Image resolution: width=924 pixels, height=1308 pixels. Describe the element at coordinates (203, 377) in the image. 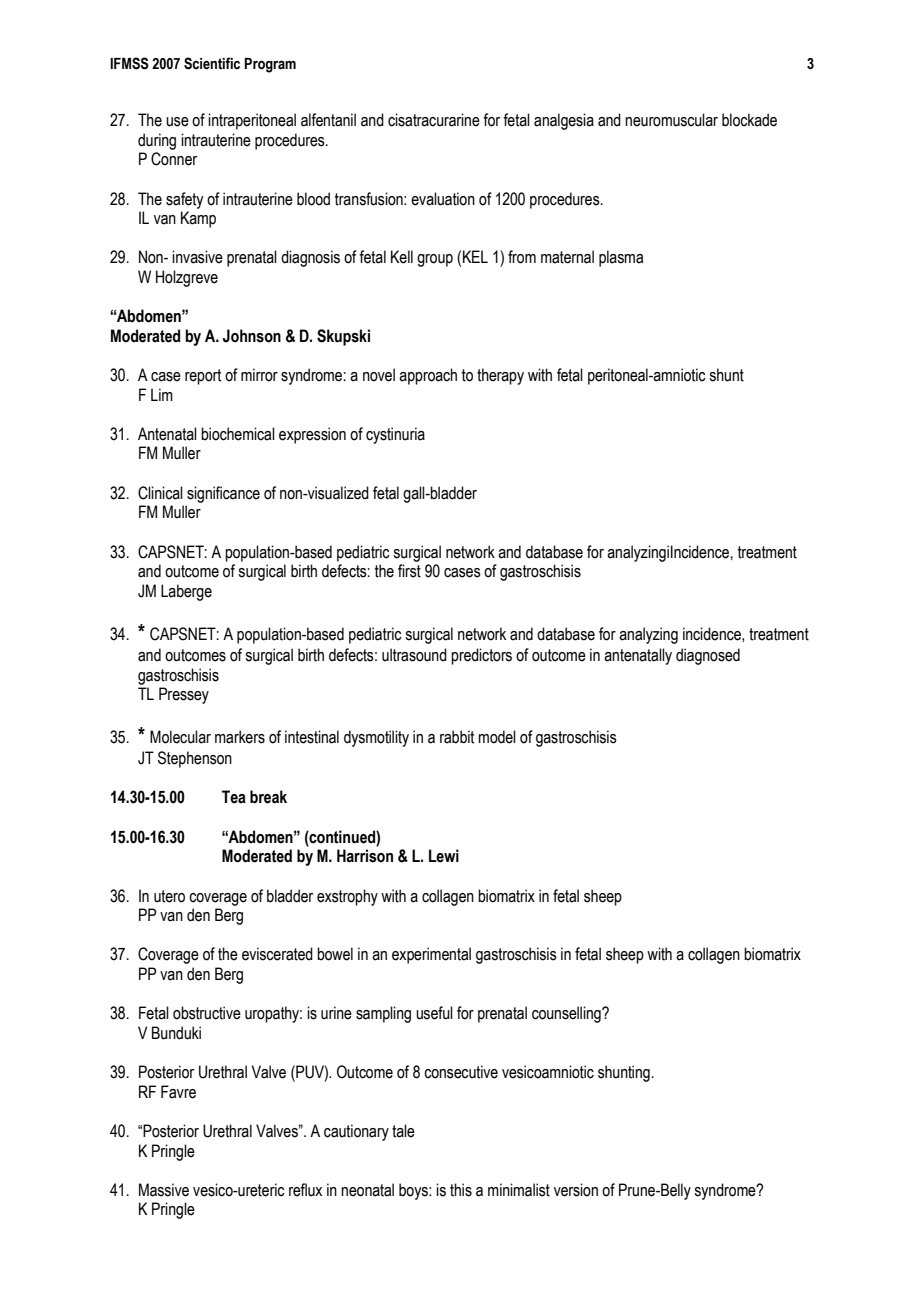

I see `report` at that location.
